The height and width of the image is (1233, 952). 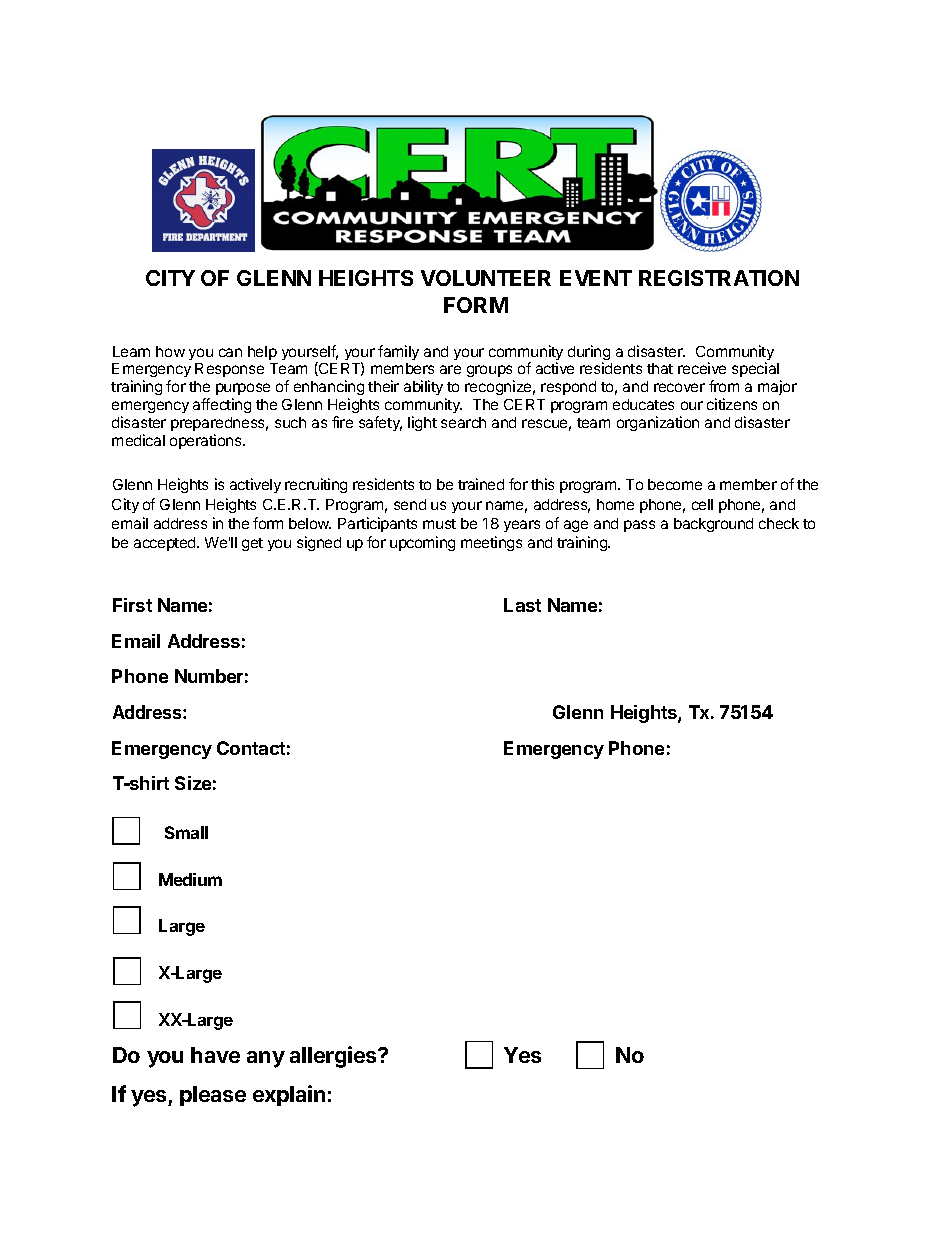 I want to click on can, so click(x=230, y=352).
